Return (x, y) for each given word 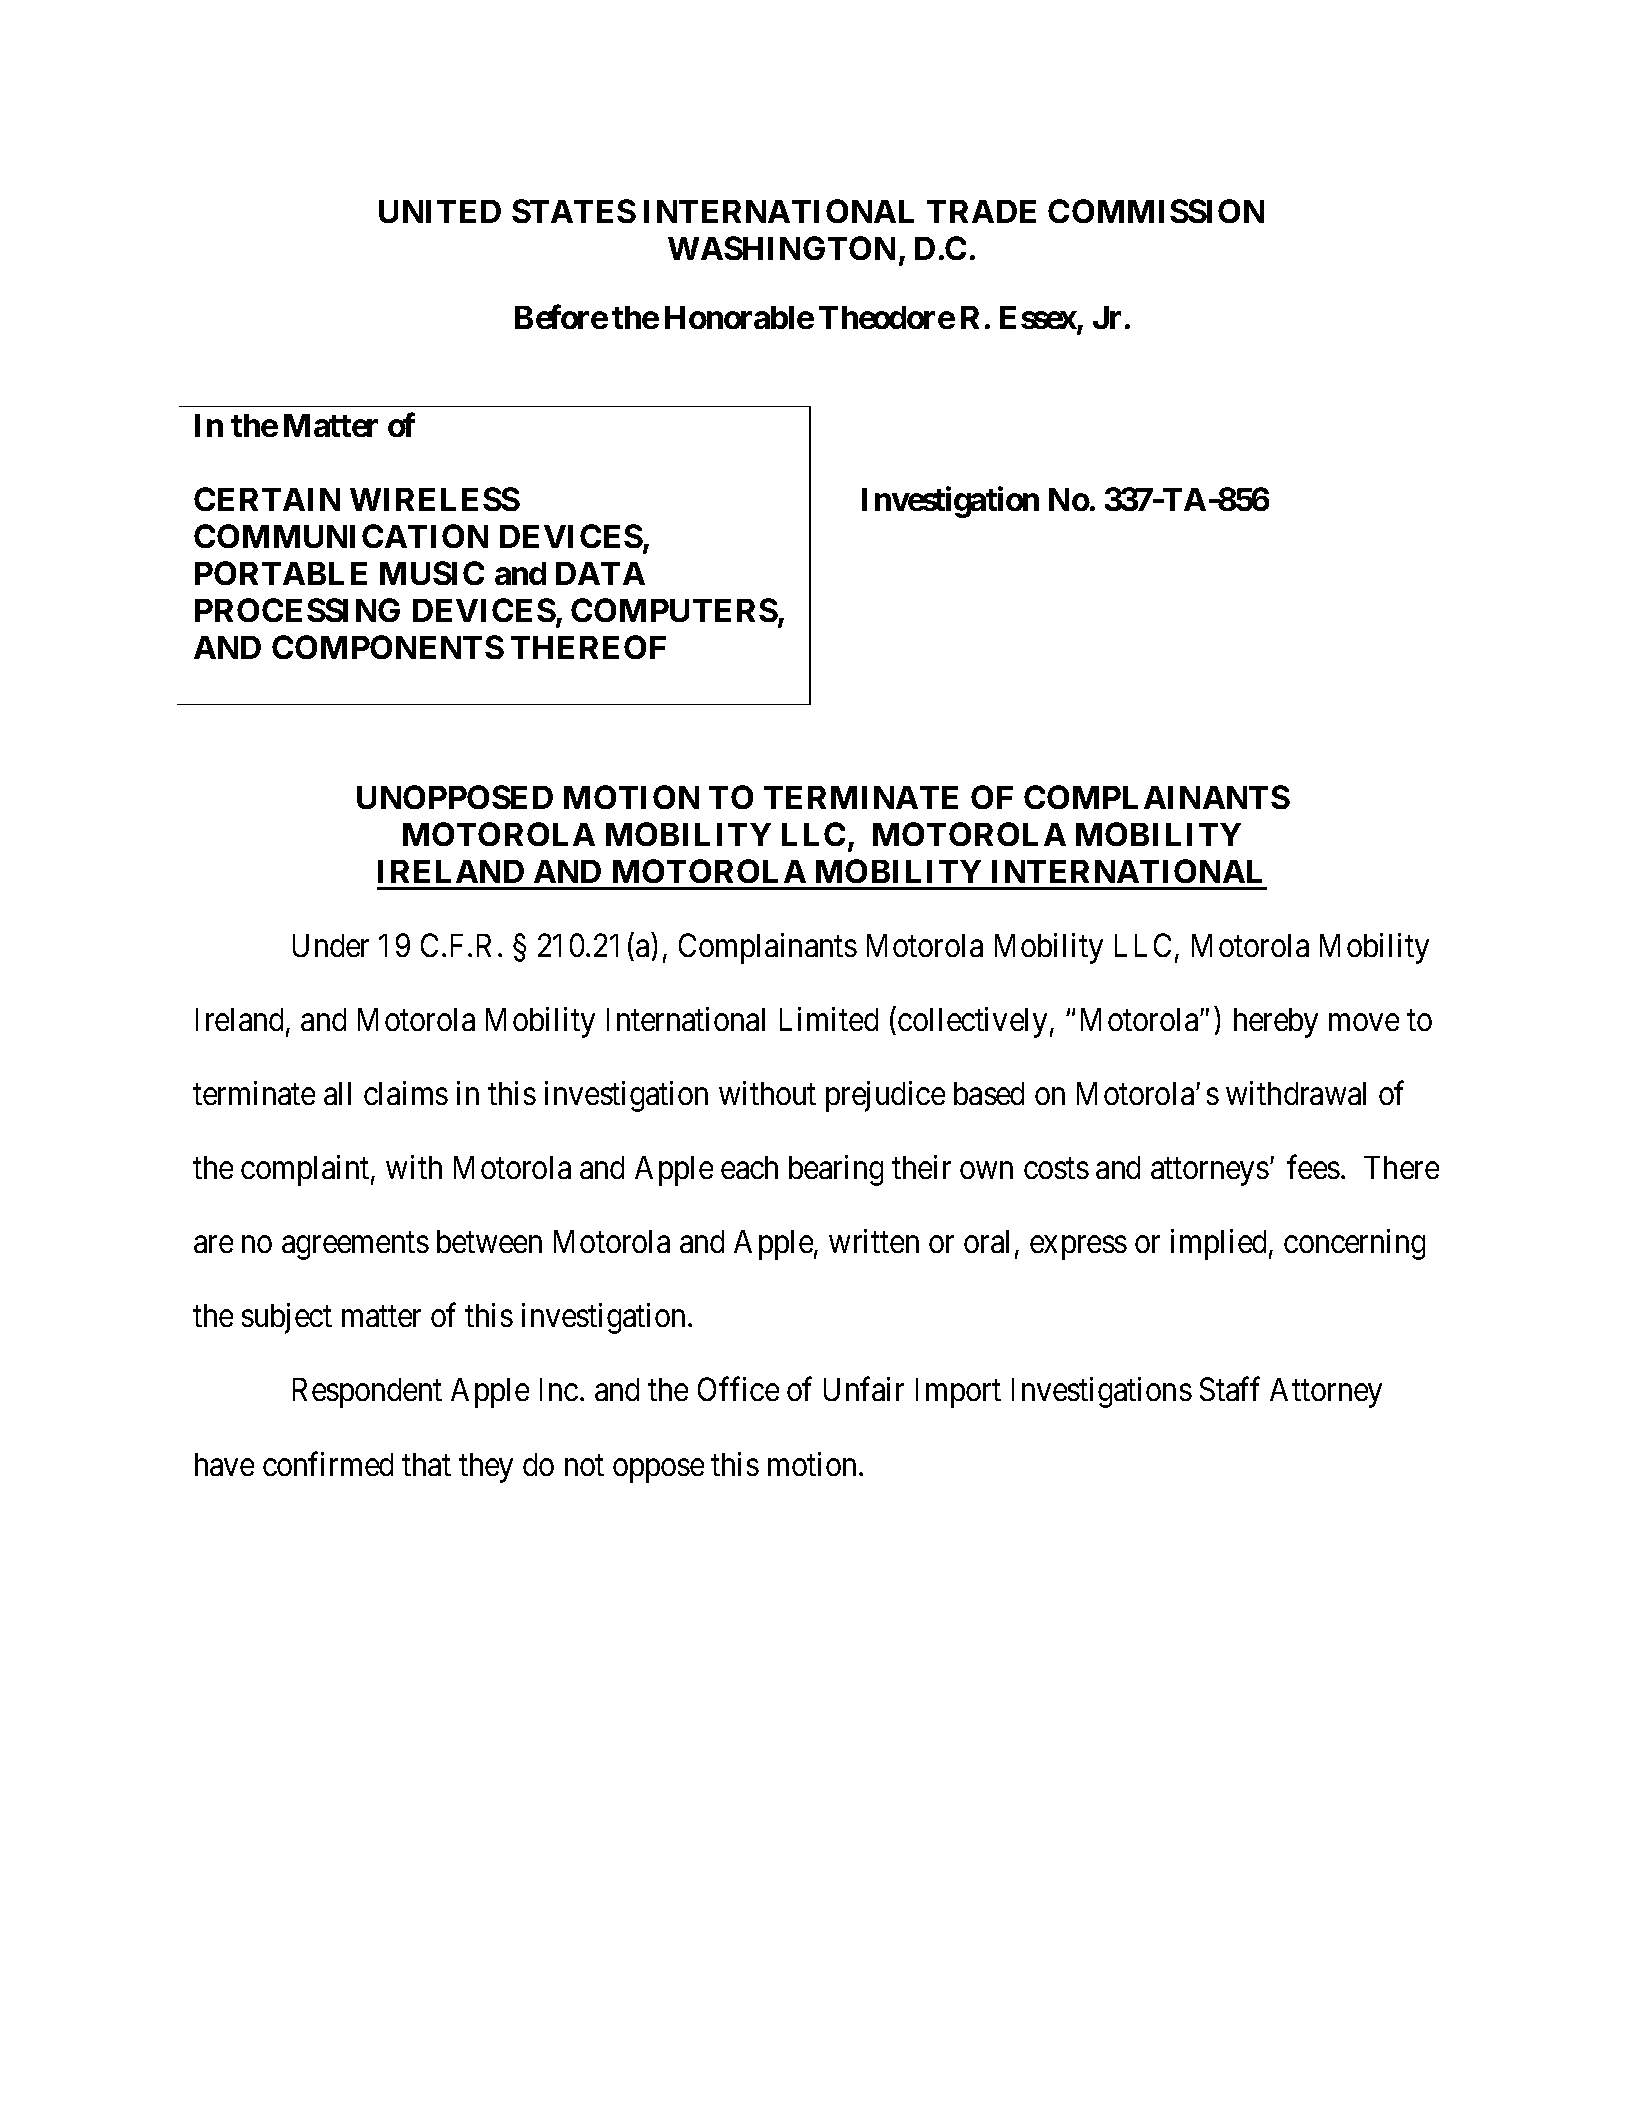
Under (331, 945)
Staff (1230, 1389)
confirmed (328, 1464)
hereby (1276, 1023)
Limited (829, 1019)
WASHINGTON (781, 248)
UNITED (440, 211)
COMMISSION (1156, 211)
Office (738, 1389)
